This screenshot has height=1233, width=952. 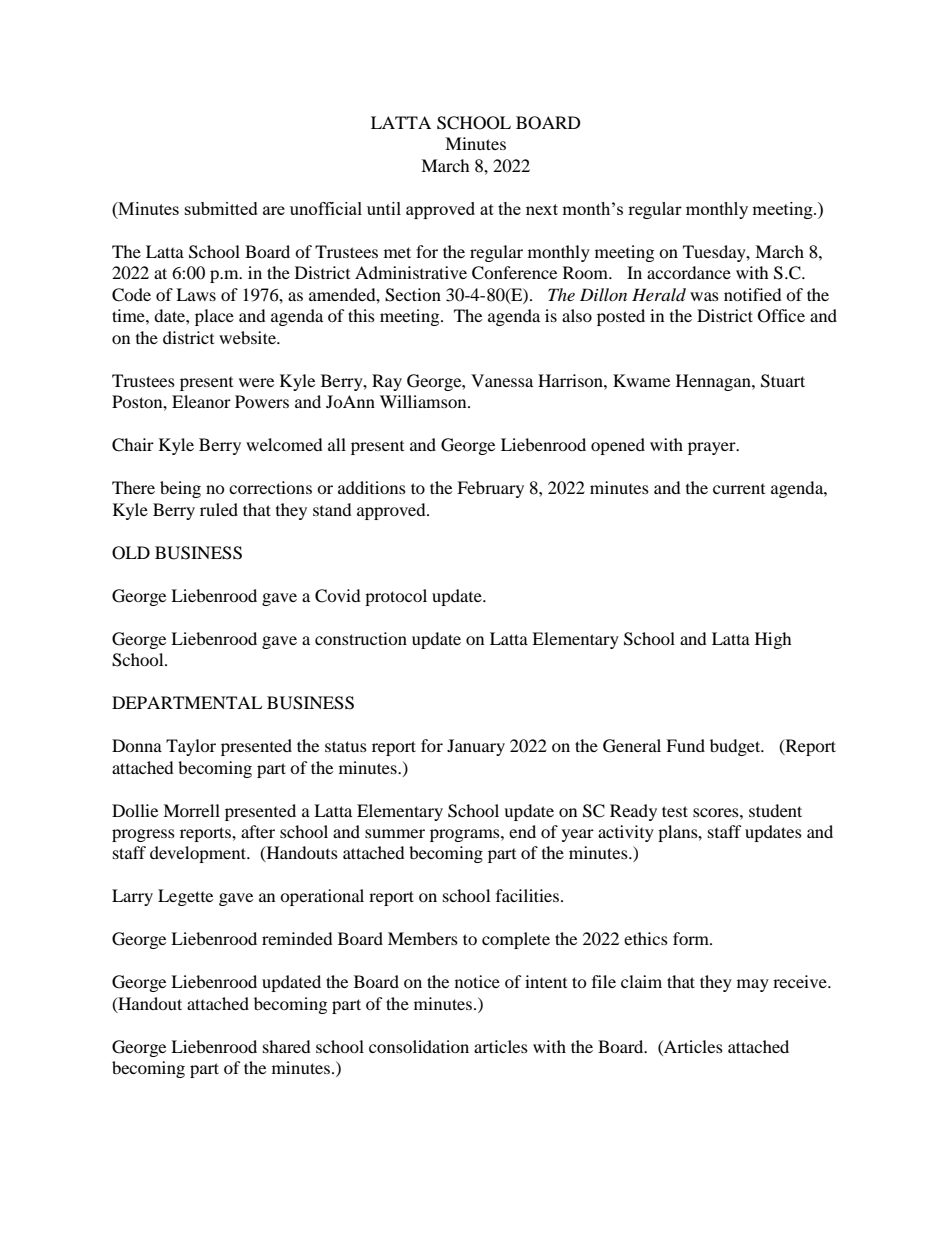 What do you see at coordinates (476, 747) in the screenshot?
I see `January` at bounding box center [476, 747].
